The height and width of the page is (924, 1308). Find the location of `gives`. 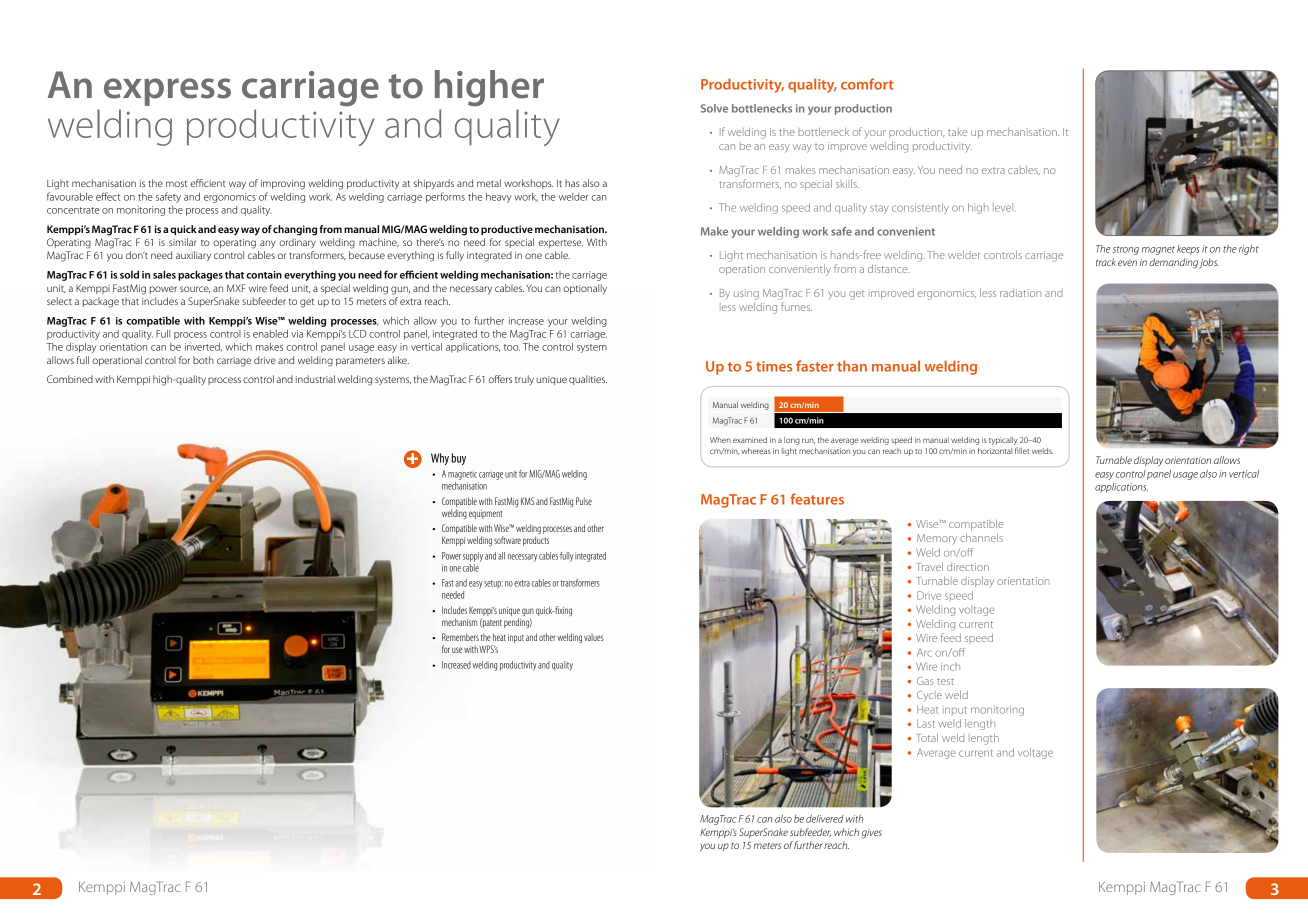

gives is located at coordinates (872, 834).
